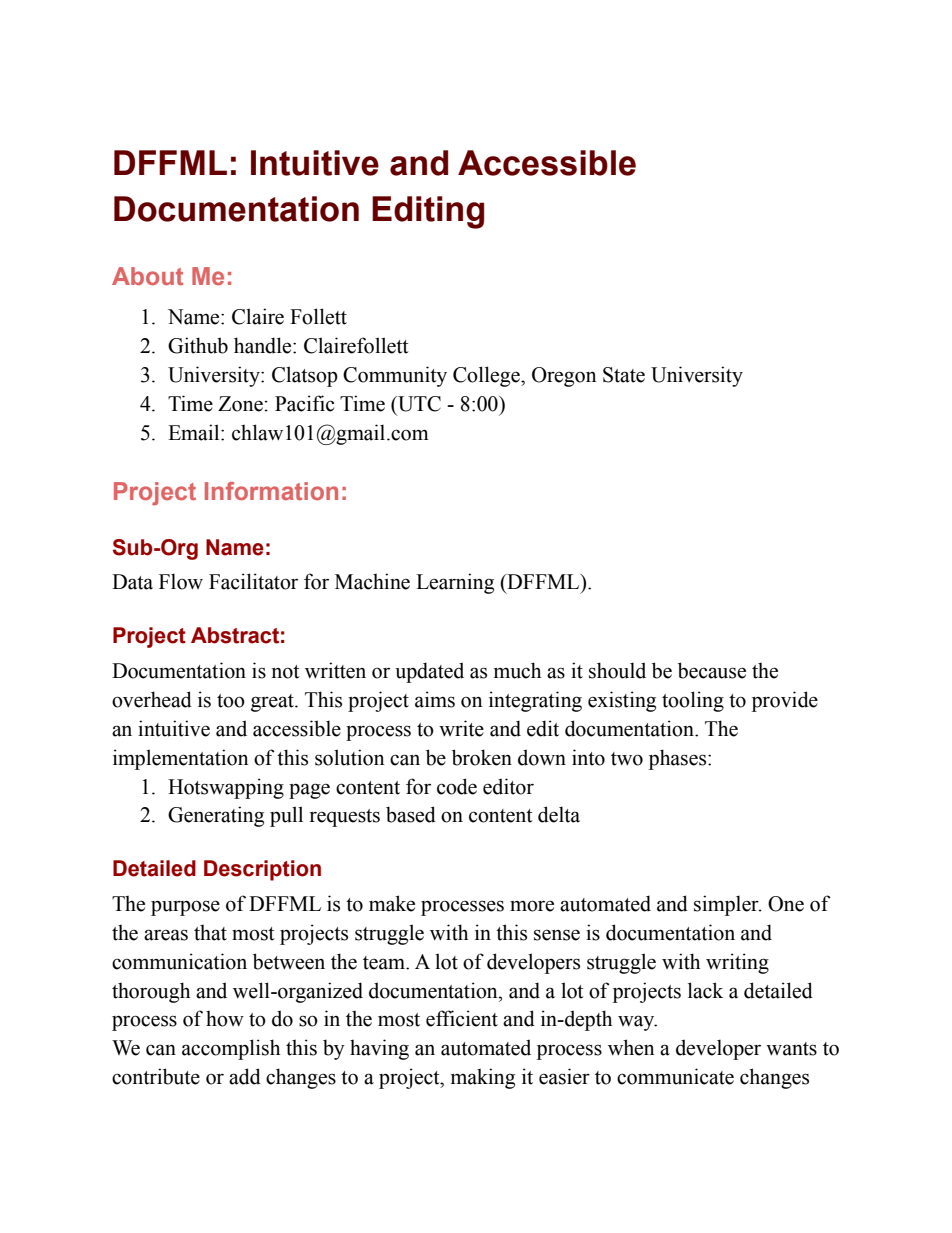 The width and height of the document is (952, 1233). What do you see at coordinates (487, 376) in the document?
I see `College` at bounding box center [487, 376].
